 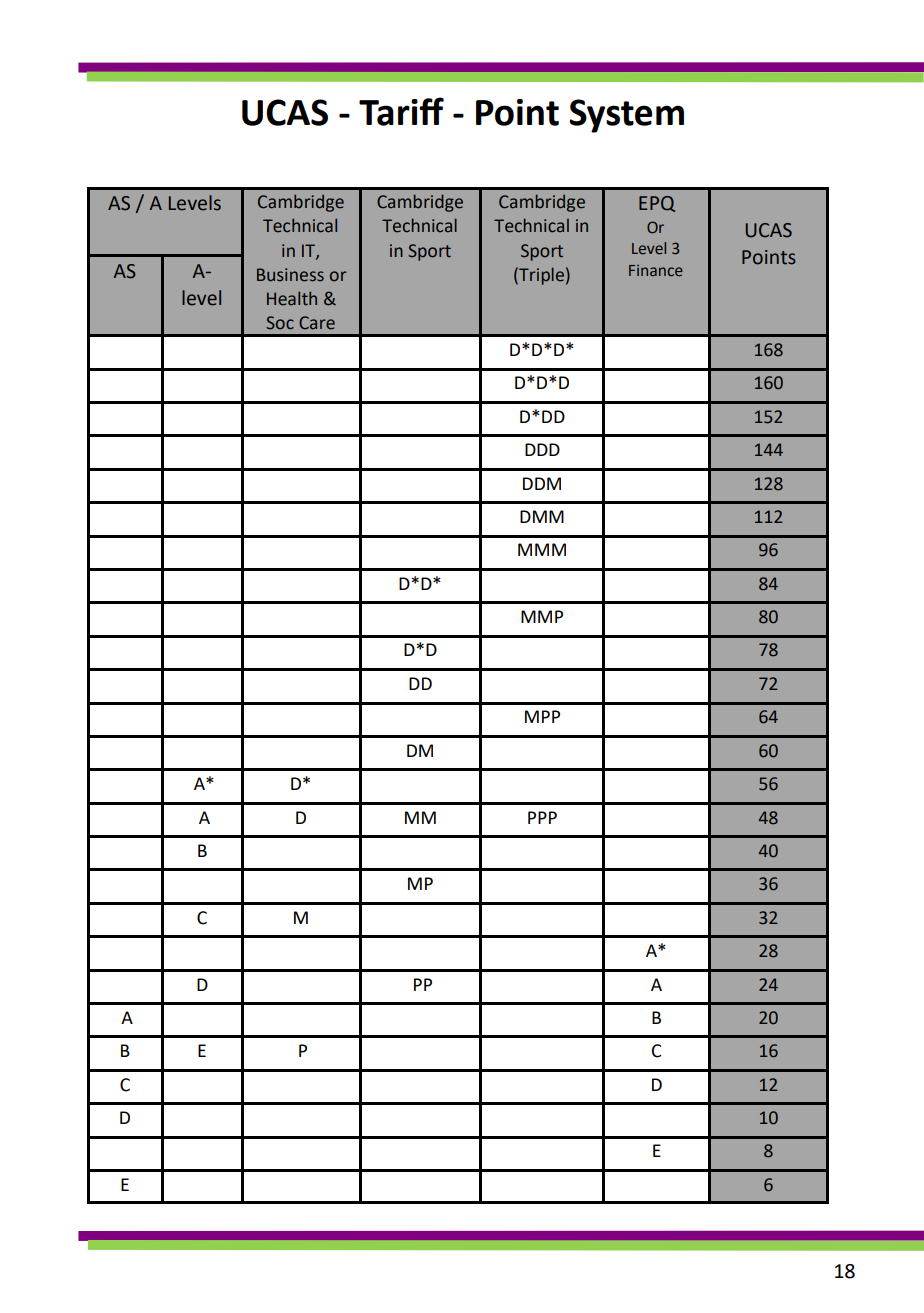 I want to click on Tariff, so click(x=401, y=111).
